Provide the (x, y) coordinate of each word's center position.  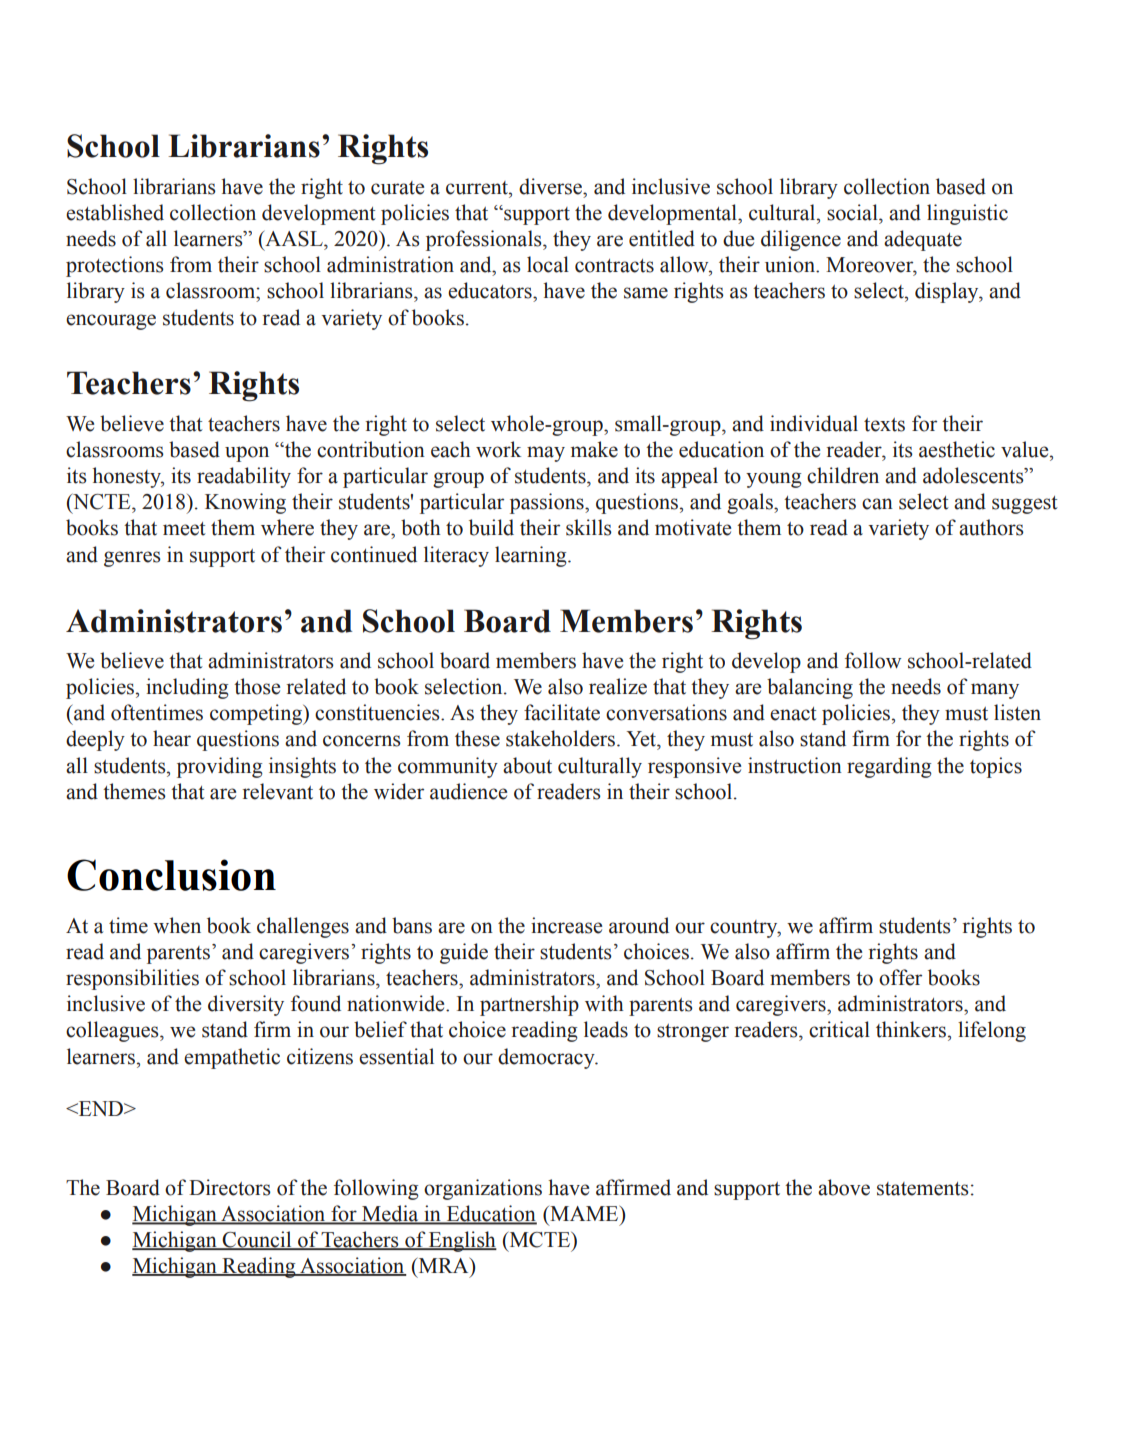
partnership (529, 1005)
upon (247, 454)
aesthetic (957, 449)
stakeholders (562, 738)
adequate (923, 240)
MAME (584, 1213)
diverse (552, 186)
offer (900, 977)
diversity (246, 1005)
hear (172, 738)
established (115, 212)
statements (923, 1189)
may (546, 454)
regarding (889, 767)
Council (257, 1240)
